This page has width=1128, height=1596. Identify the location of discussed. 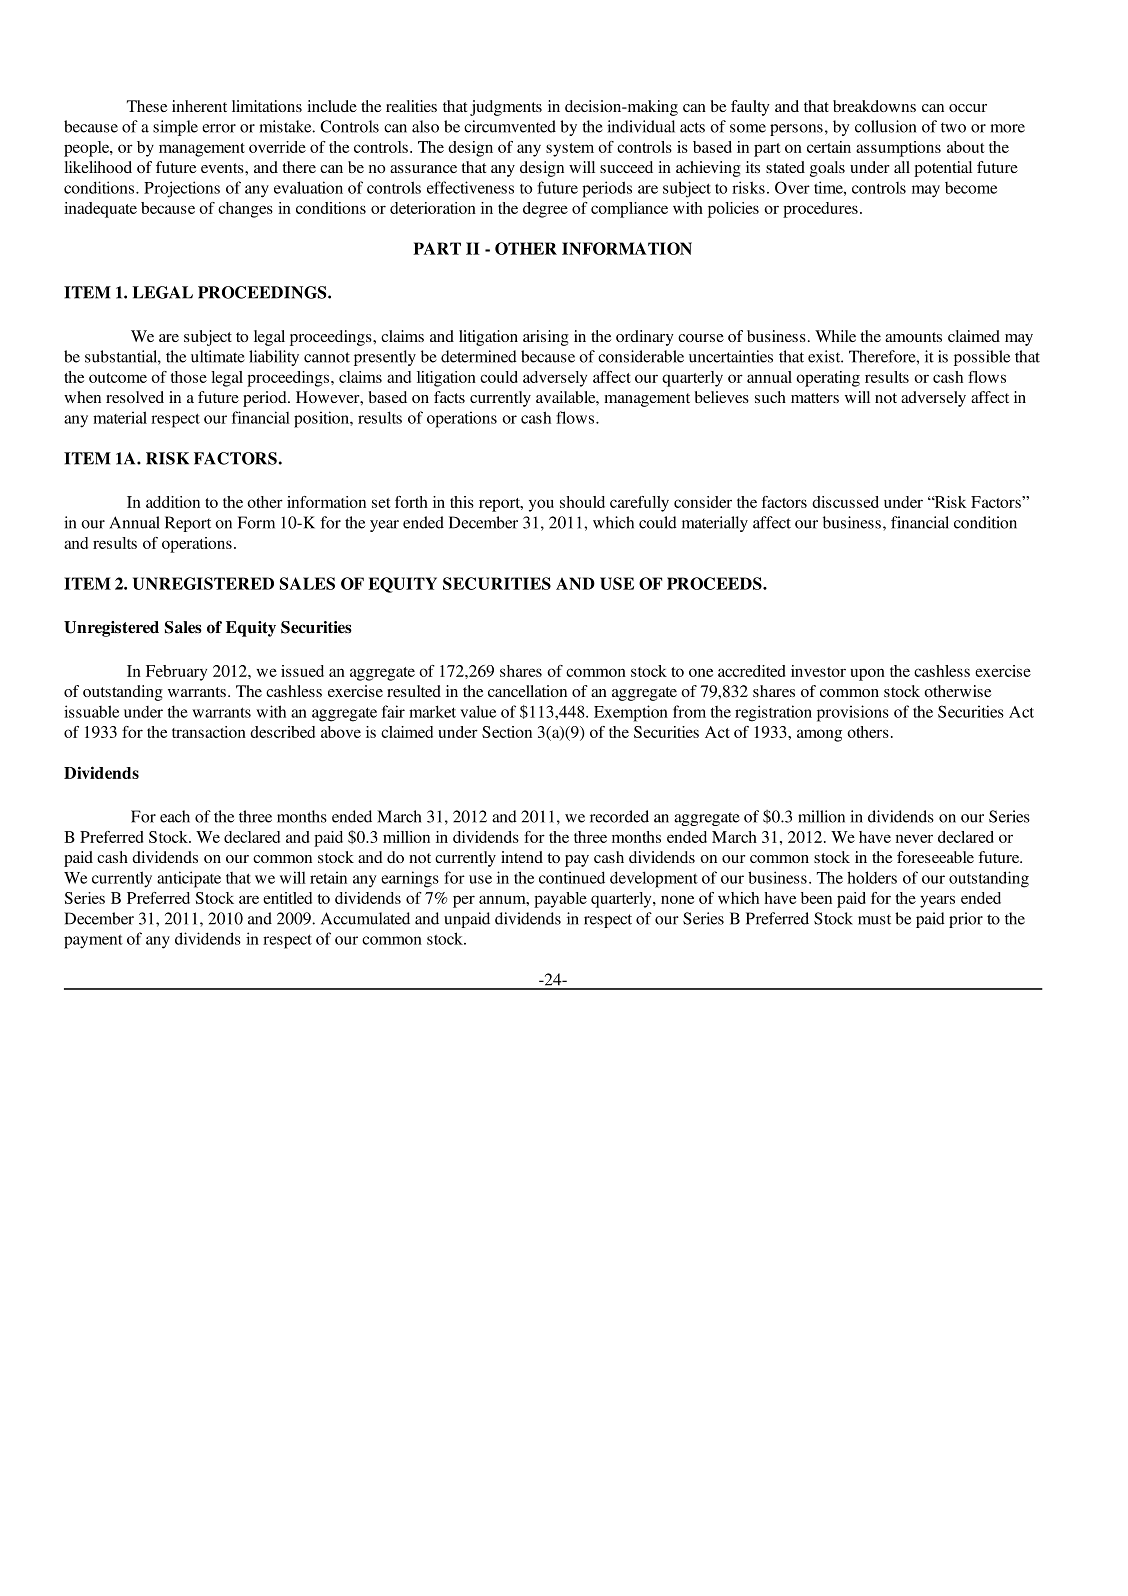
(845, 502).
